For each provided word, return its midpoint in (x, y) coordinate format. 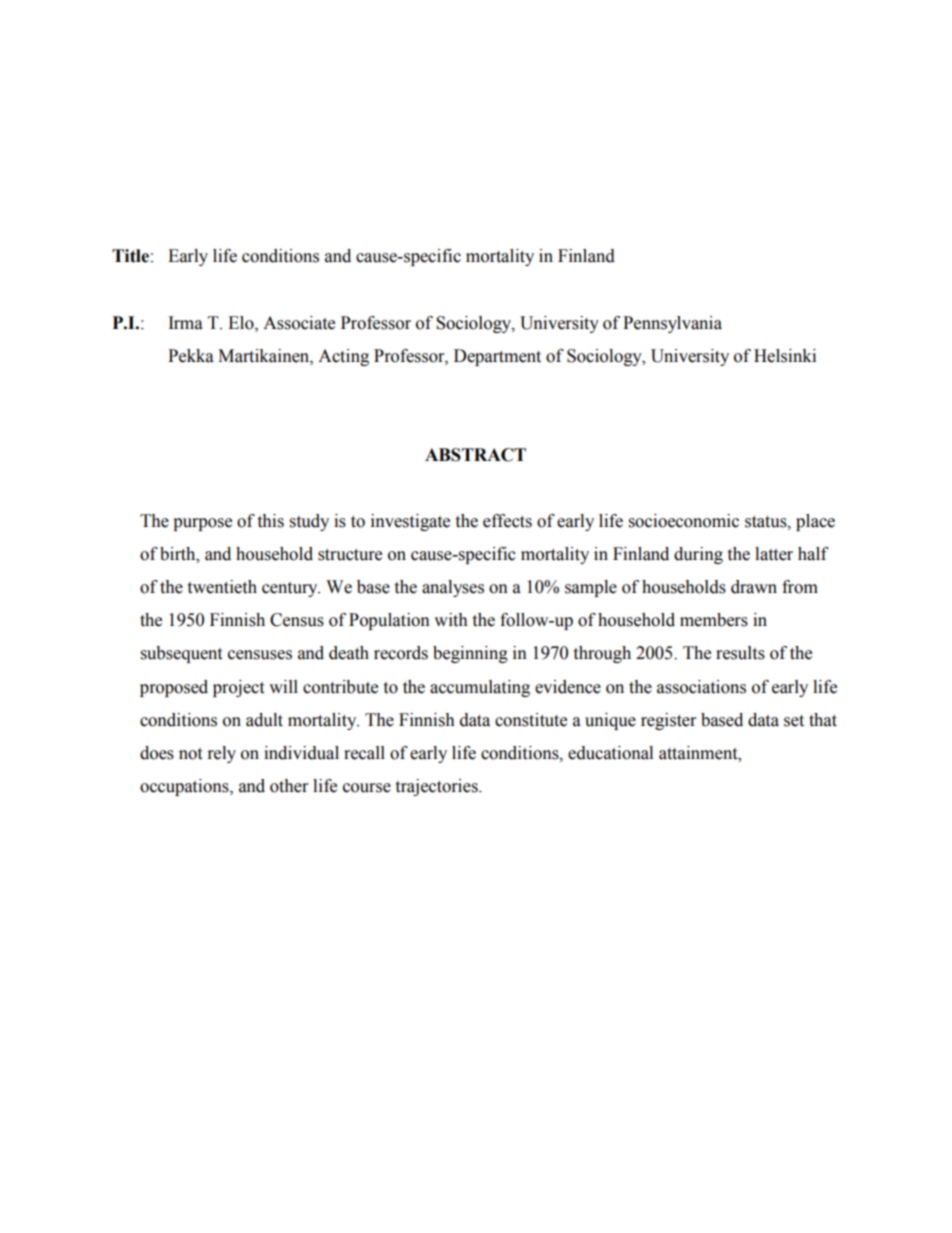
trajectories (437, 787)
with (451, 620)
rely (222, 754)
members (714, 620)
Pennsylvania (672, 324)
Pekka (191, 356)
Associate (299, 323)
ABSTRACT (475, 455)
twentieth (222, 587)
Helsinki (785, 356)
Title (130, 256)
